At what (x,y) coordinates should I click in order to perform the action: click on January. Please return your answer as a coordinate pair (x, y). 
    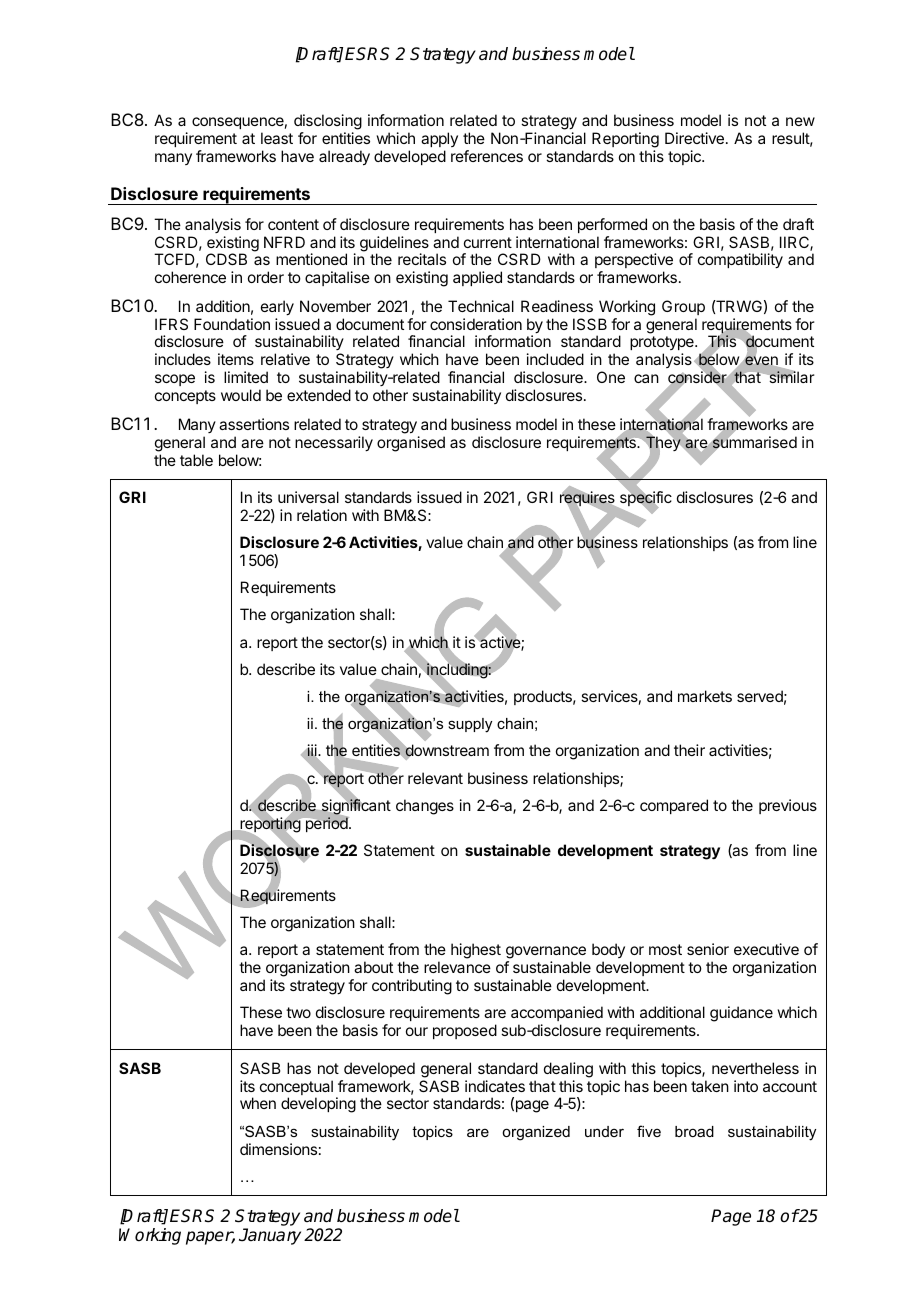
    Looking at the image, I should click on (270, 1236).
